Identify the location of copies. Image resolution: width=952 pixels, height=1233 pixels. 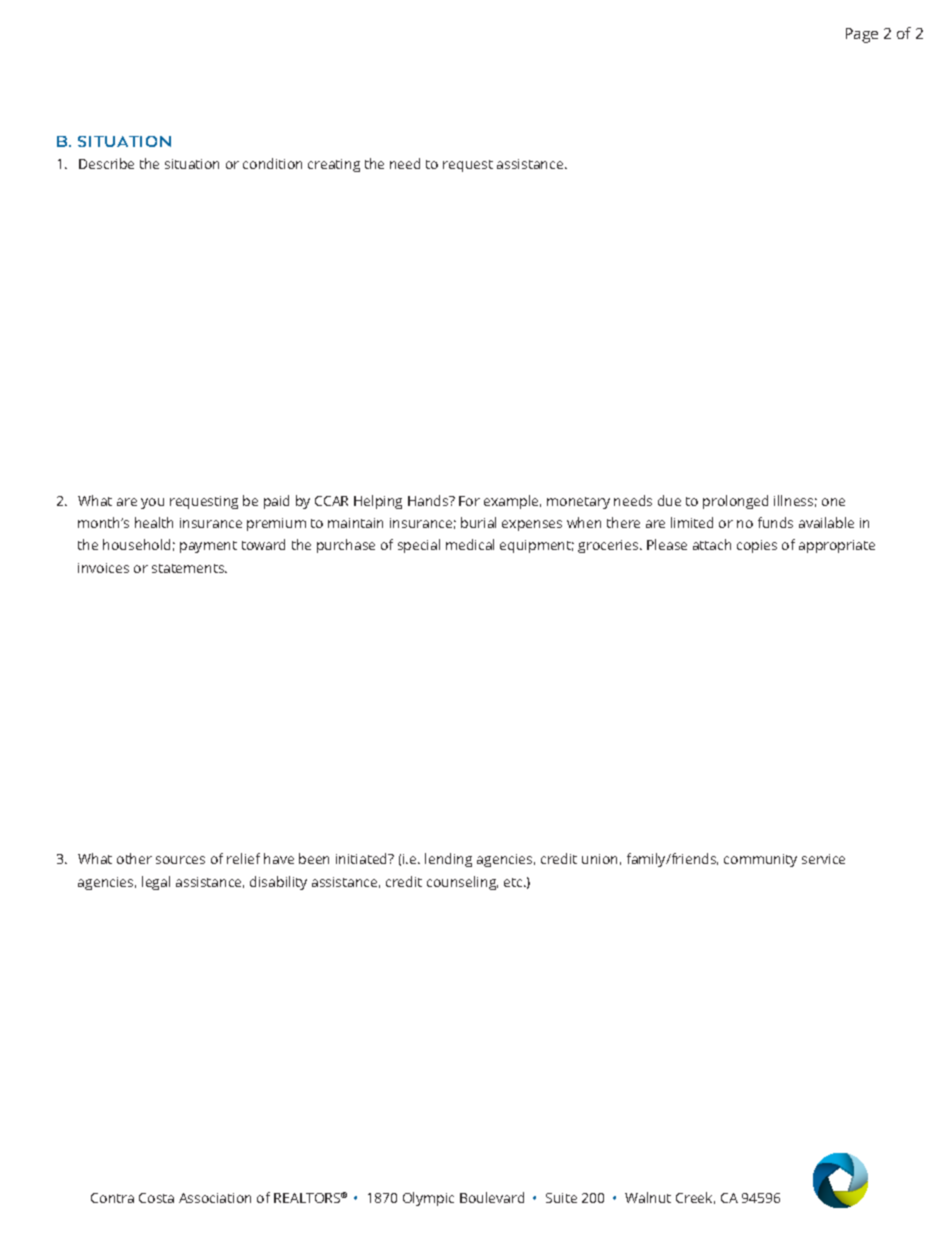
(757, 546).
